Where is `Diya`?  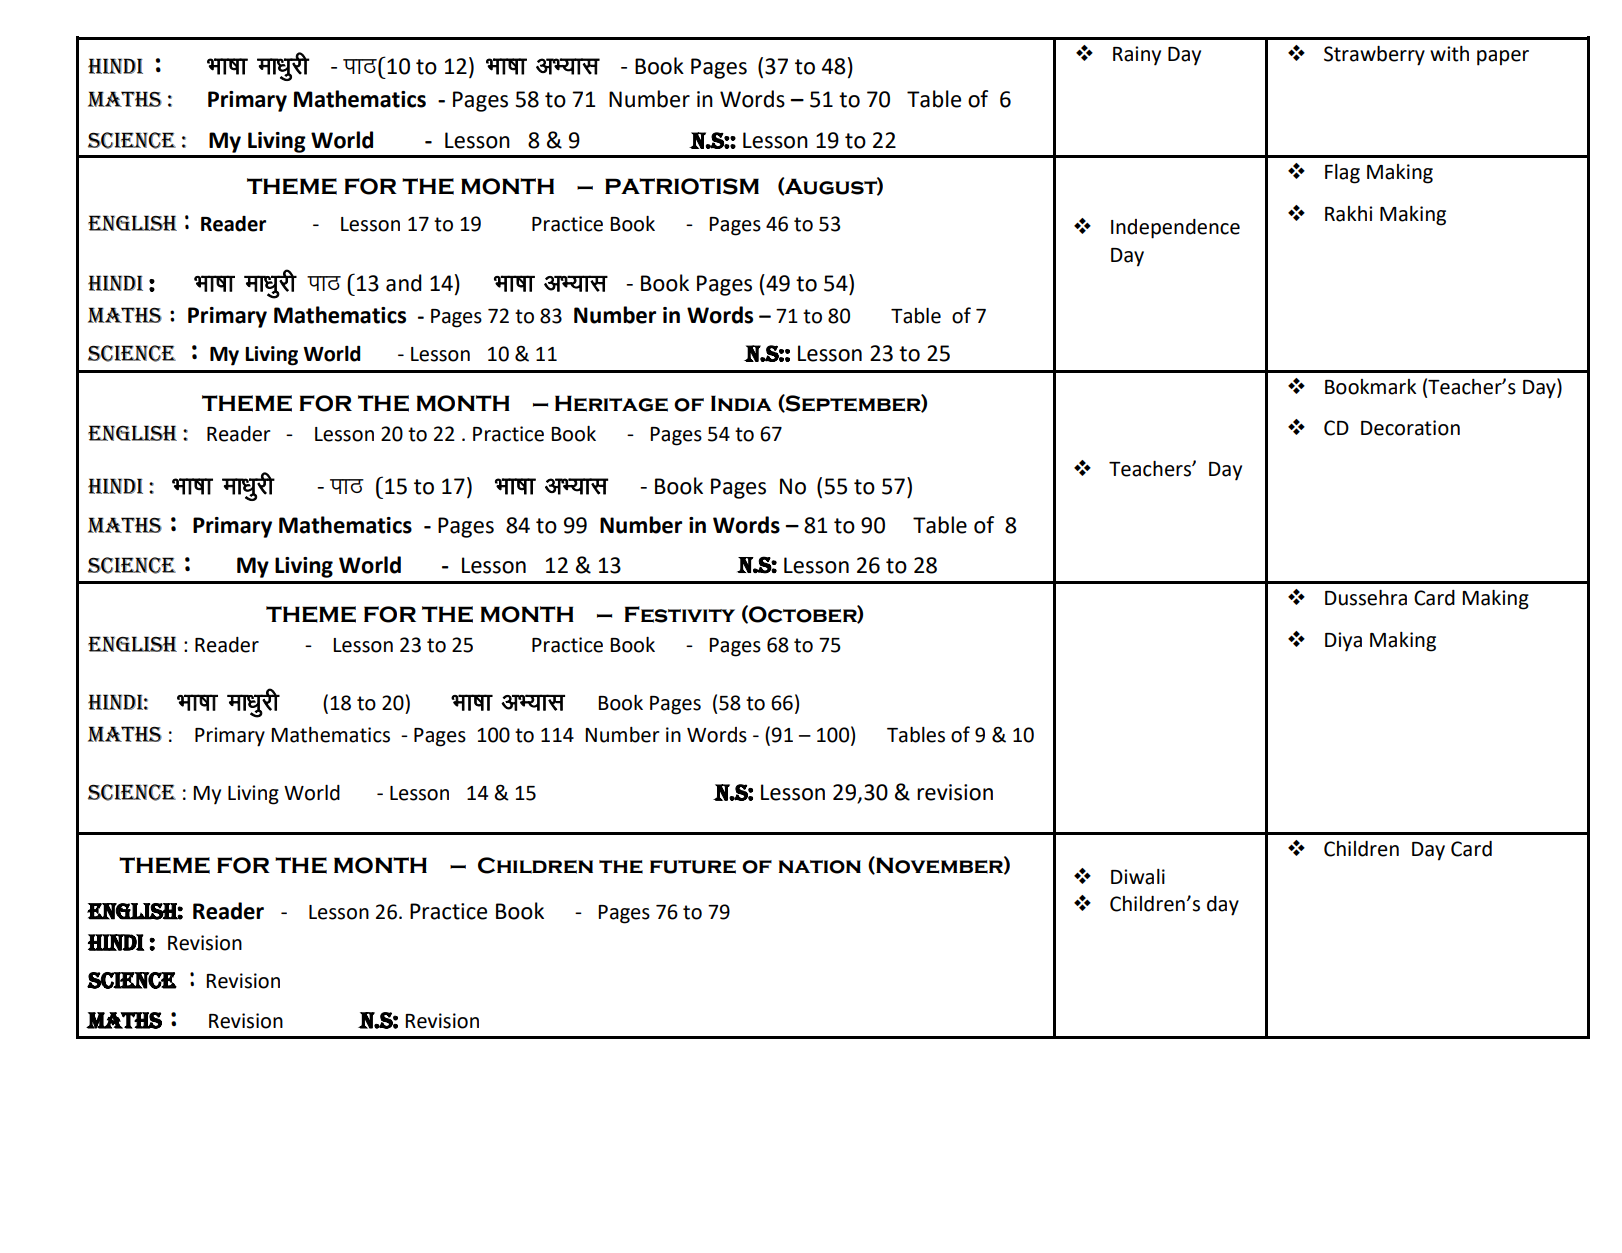 Diya is located at coordinates (1343, 642).
